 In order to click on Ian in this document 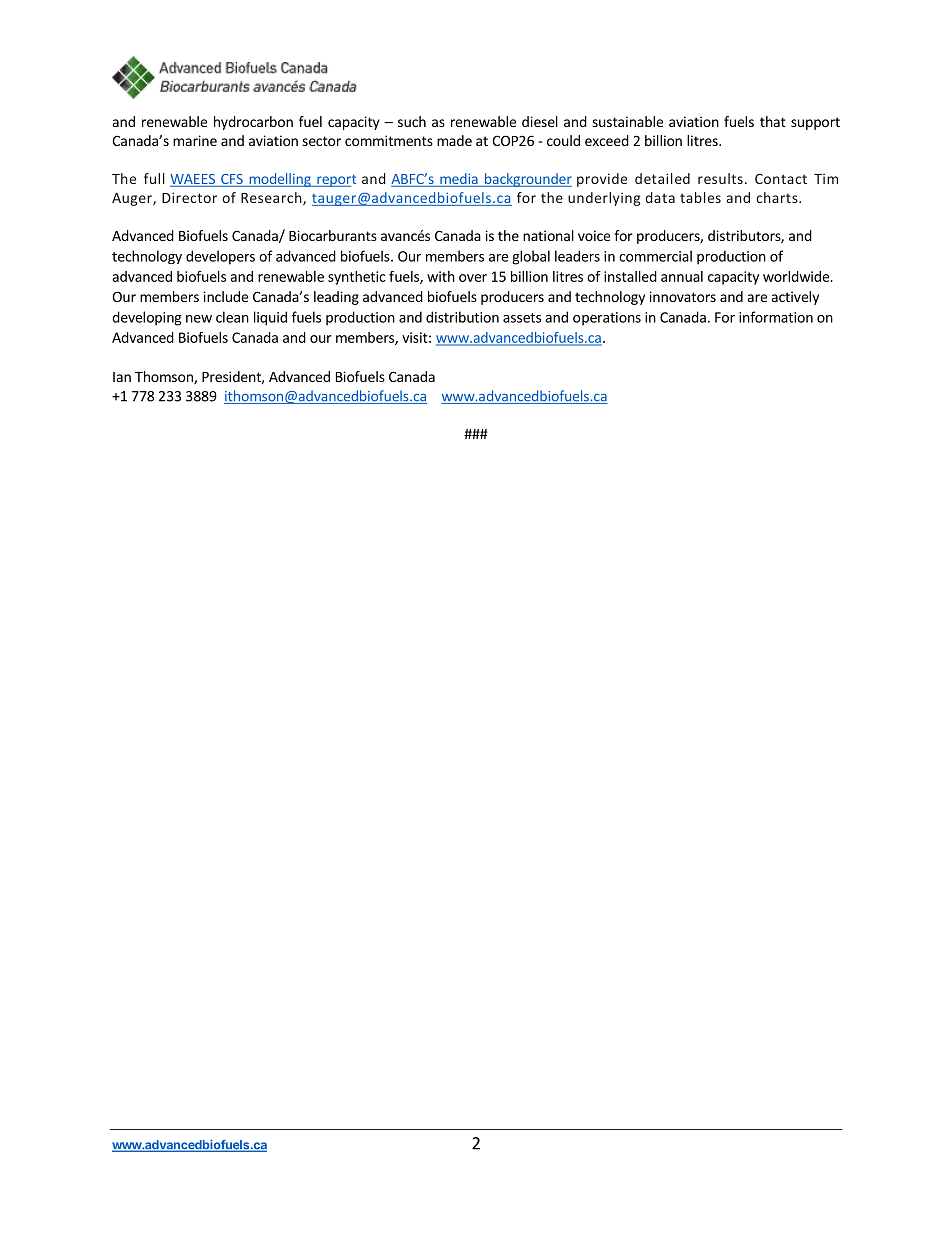, I will do `click(122, 377)`.
